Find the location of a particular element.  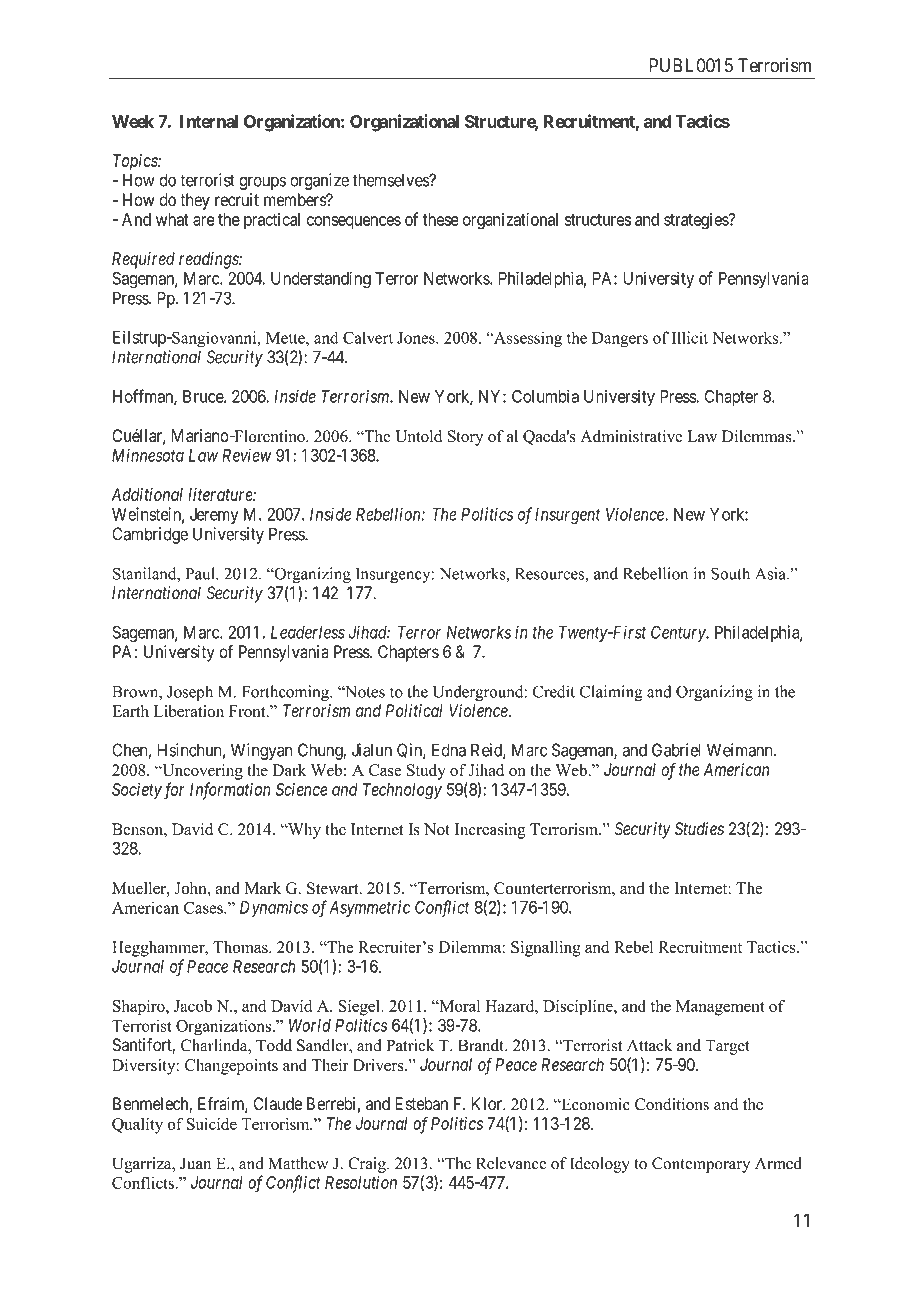

South is located at coordinates (730, 573).
